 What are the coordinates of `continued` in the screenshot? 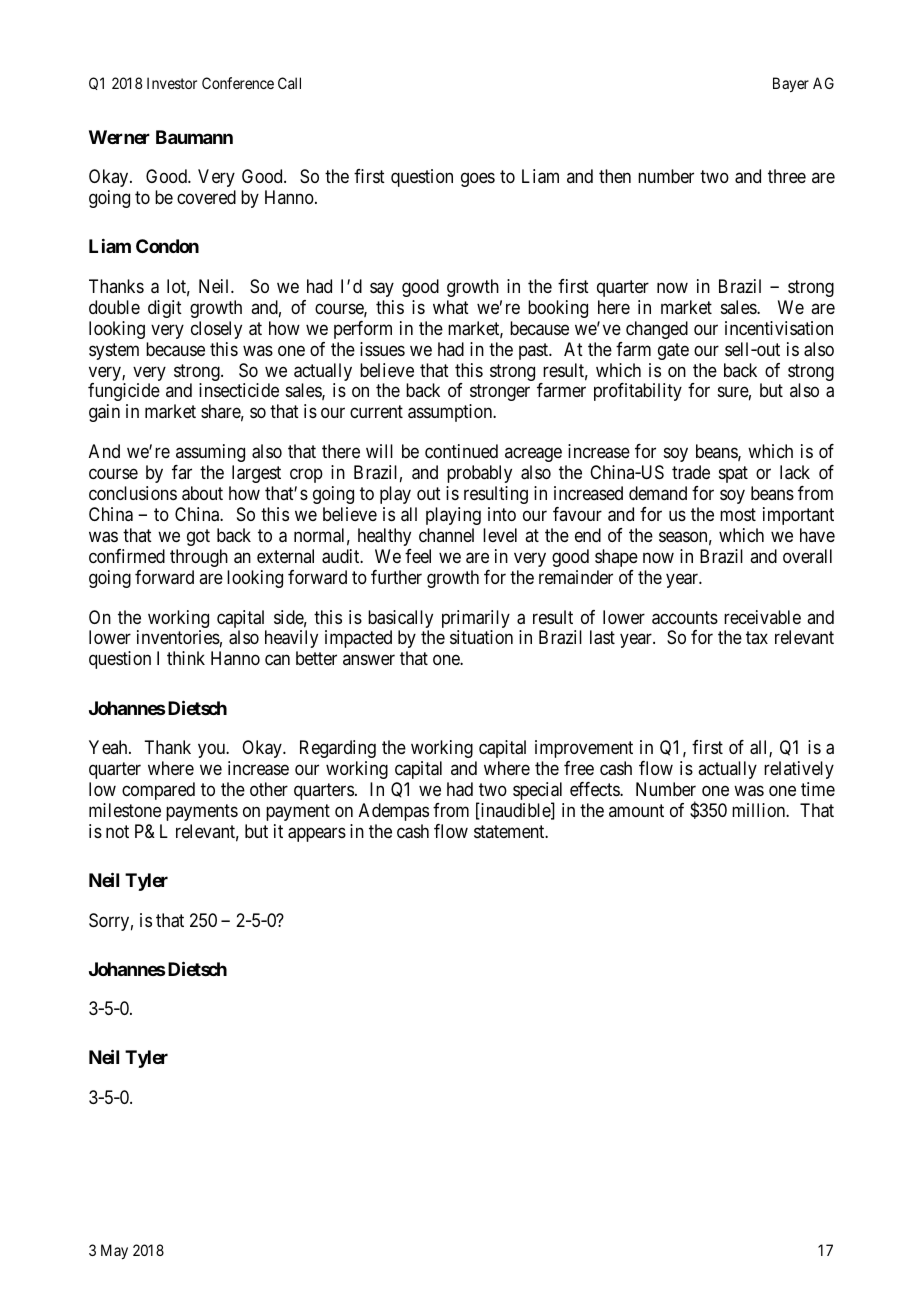 It's located at (461, 451).
